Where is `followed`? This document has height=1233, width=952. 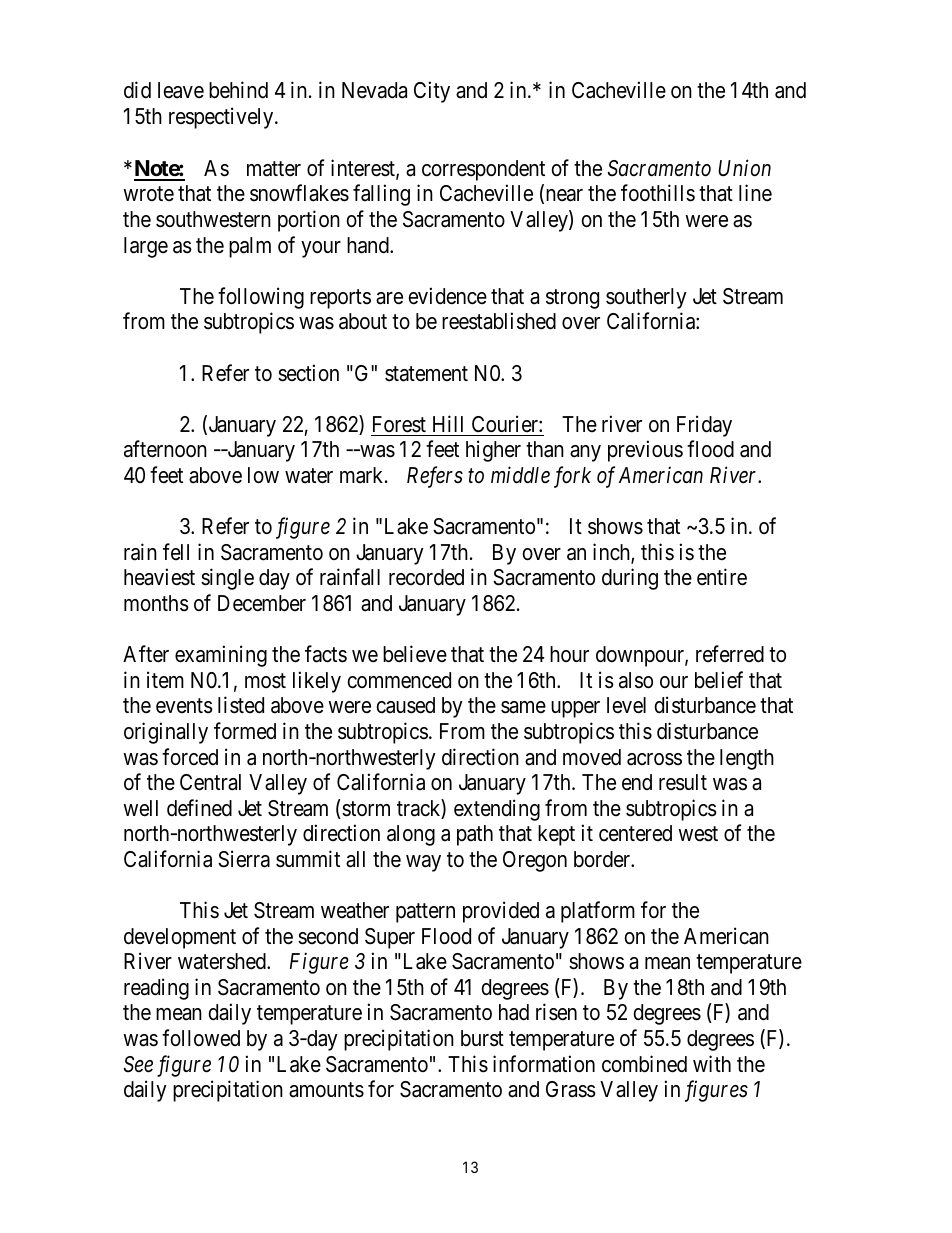 followed is located at coordinates (201, 1038).
